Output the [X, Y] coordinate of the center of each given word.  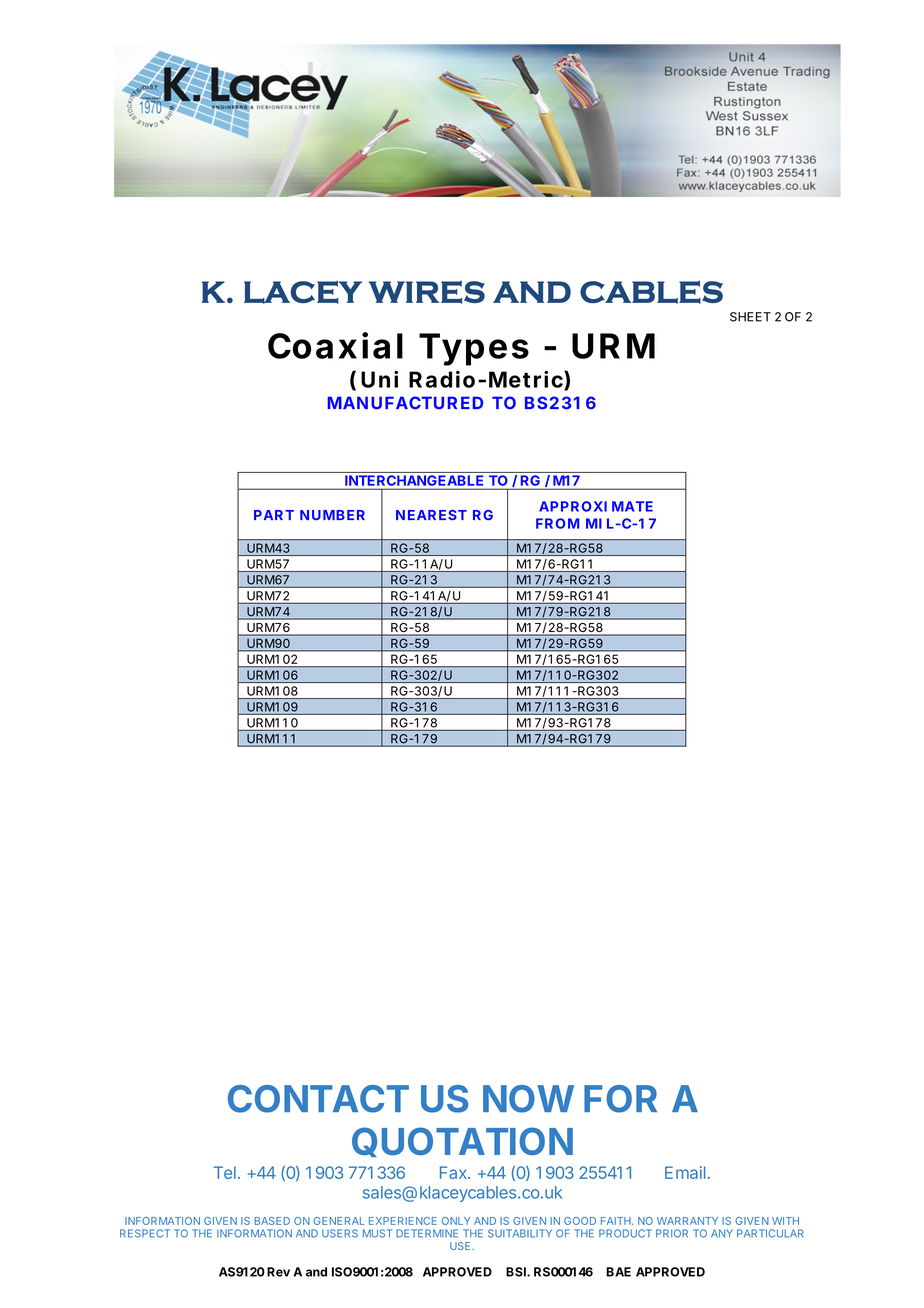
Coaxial [335, 345]
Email [685, 1172]
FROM [557, 523]
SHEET [750, 317]
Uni [379, 379]
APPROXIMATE [596, 506]
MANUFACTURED [405, 403]
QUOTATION [462, 1142]
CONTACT [318, 1099]
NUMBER [332, 515]
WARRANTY [687, 1221]
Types [474, 349]
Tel [225, 1172]
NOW [528, 1099]
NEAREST [431, 515]
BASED [272, 1221]
